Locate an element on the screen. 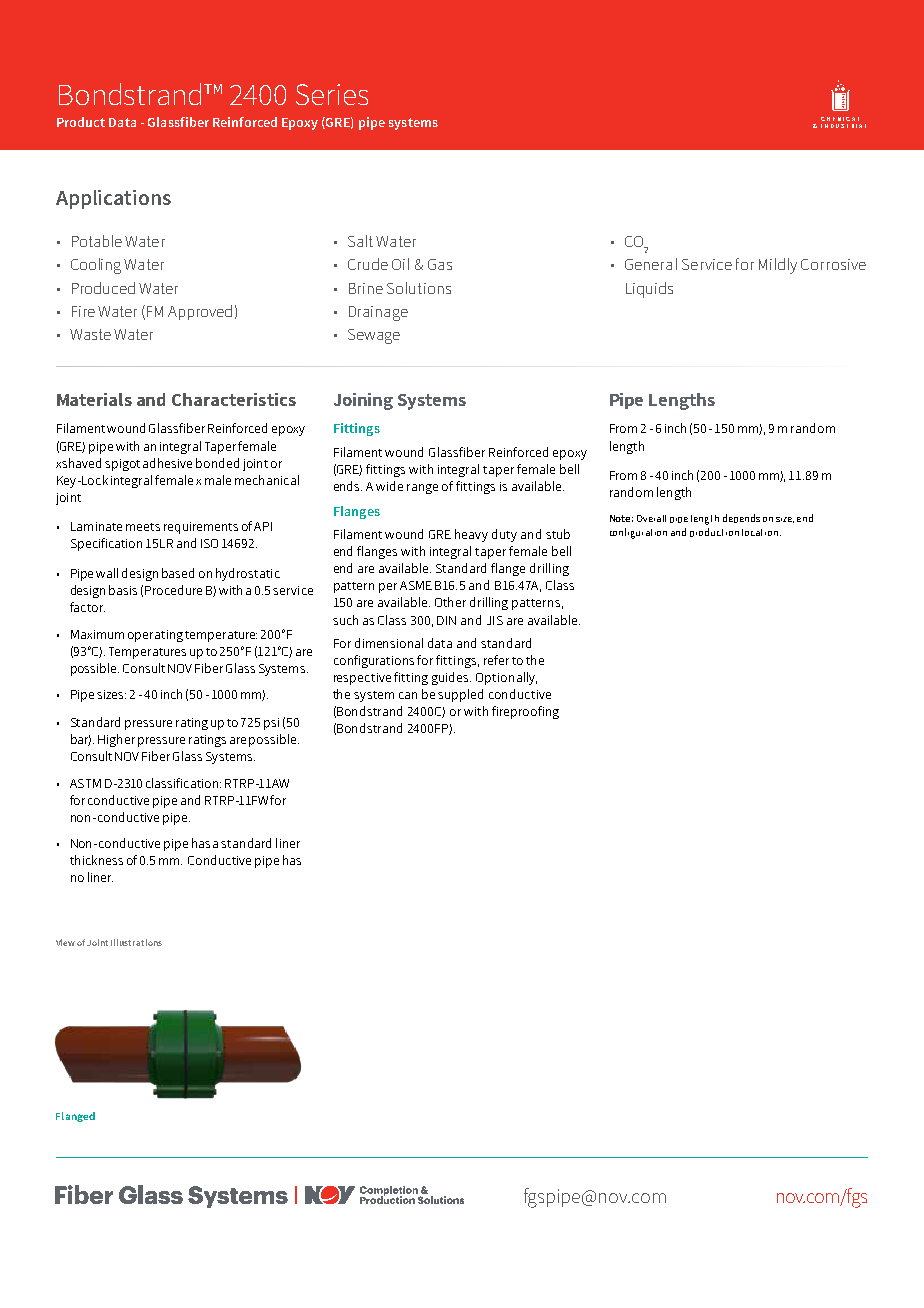 Image resolution: width=924 pixels, height=1308 pixels. location is located at coordinates (761, 532).
